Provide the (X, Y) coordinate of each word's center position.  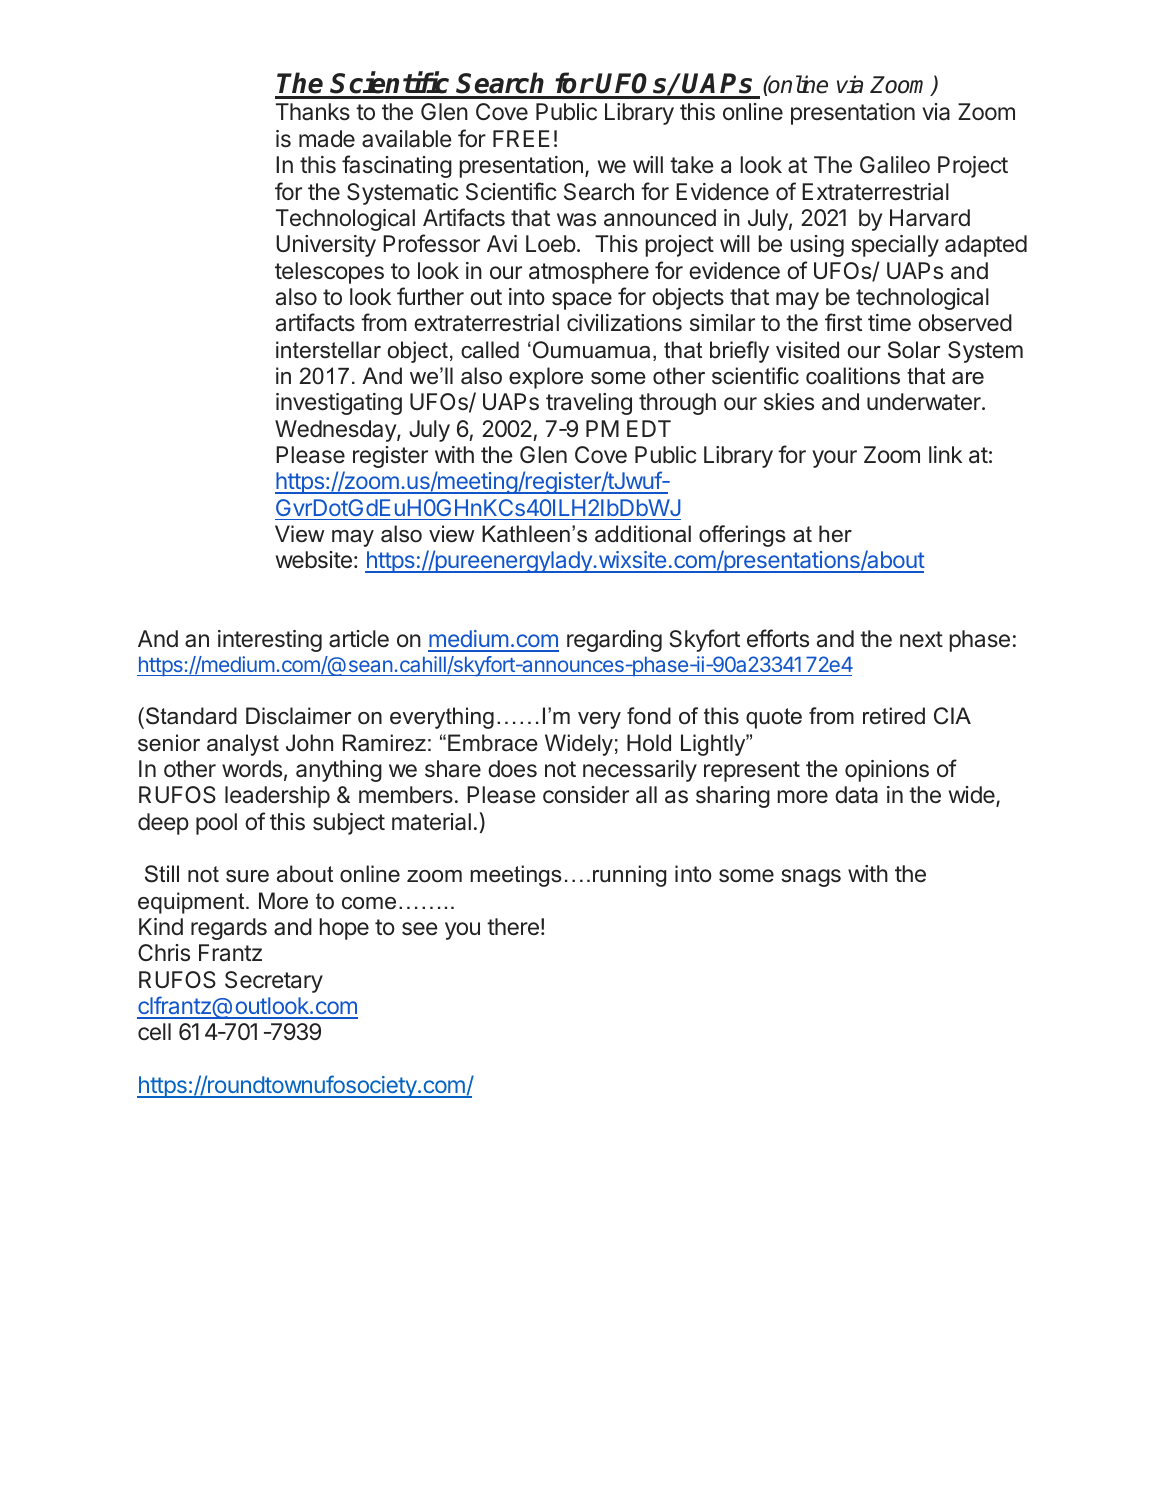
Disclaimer (298, 716)
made (327, 139)
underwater (925, 402)
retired (894, 716)
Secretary (274, 982)
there (513, 927)
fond (649, 716)
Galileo (895, 165)
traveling (589, 404)
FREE (521, 138)
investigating (339, 404)
